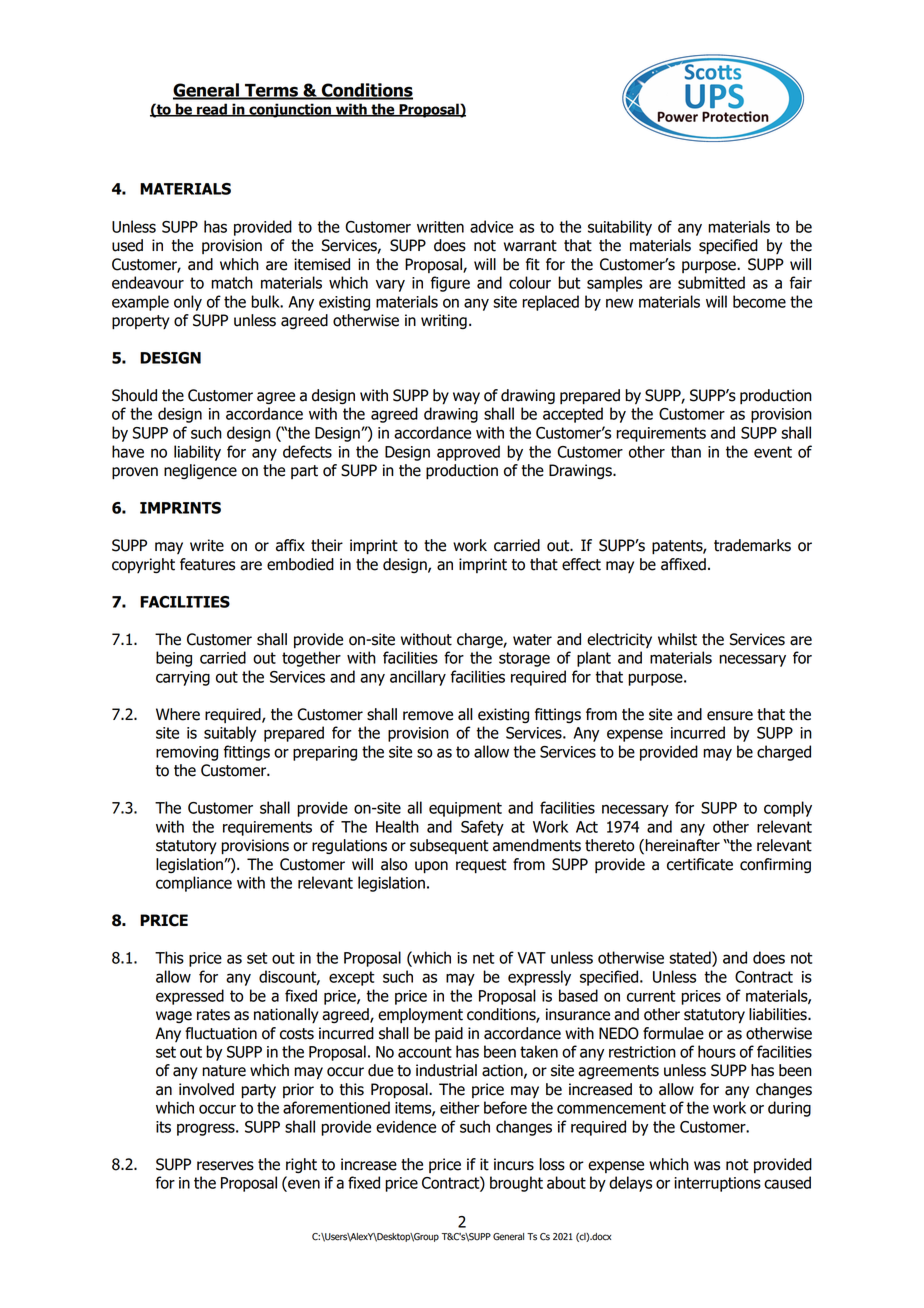 This image has width=924, height=1308. What do you see at coordinates (620, 228) in the image?
I see `suitability` at bounding box center [620, 228].
